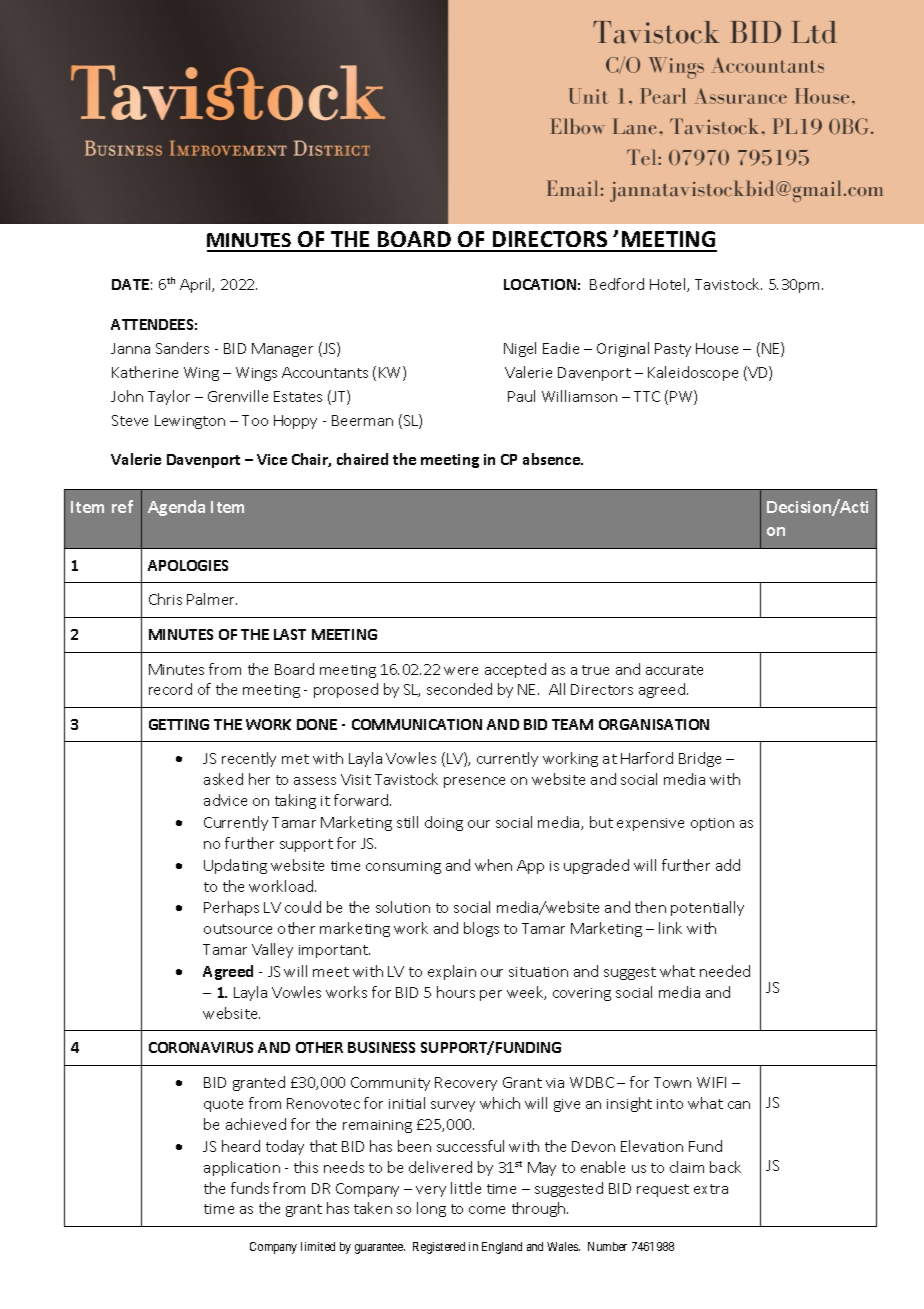 The height and width of the screenshot is (1309, 924). What do you see at coordinates (201, 1047) in the screenshot?
I see `CORONAVIRUS` at bounding box center [201, 1047].
